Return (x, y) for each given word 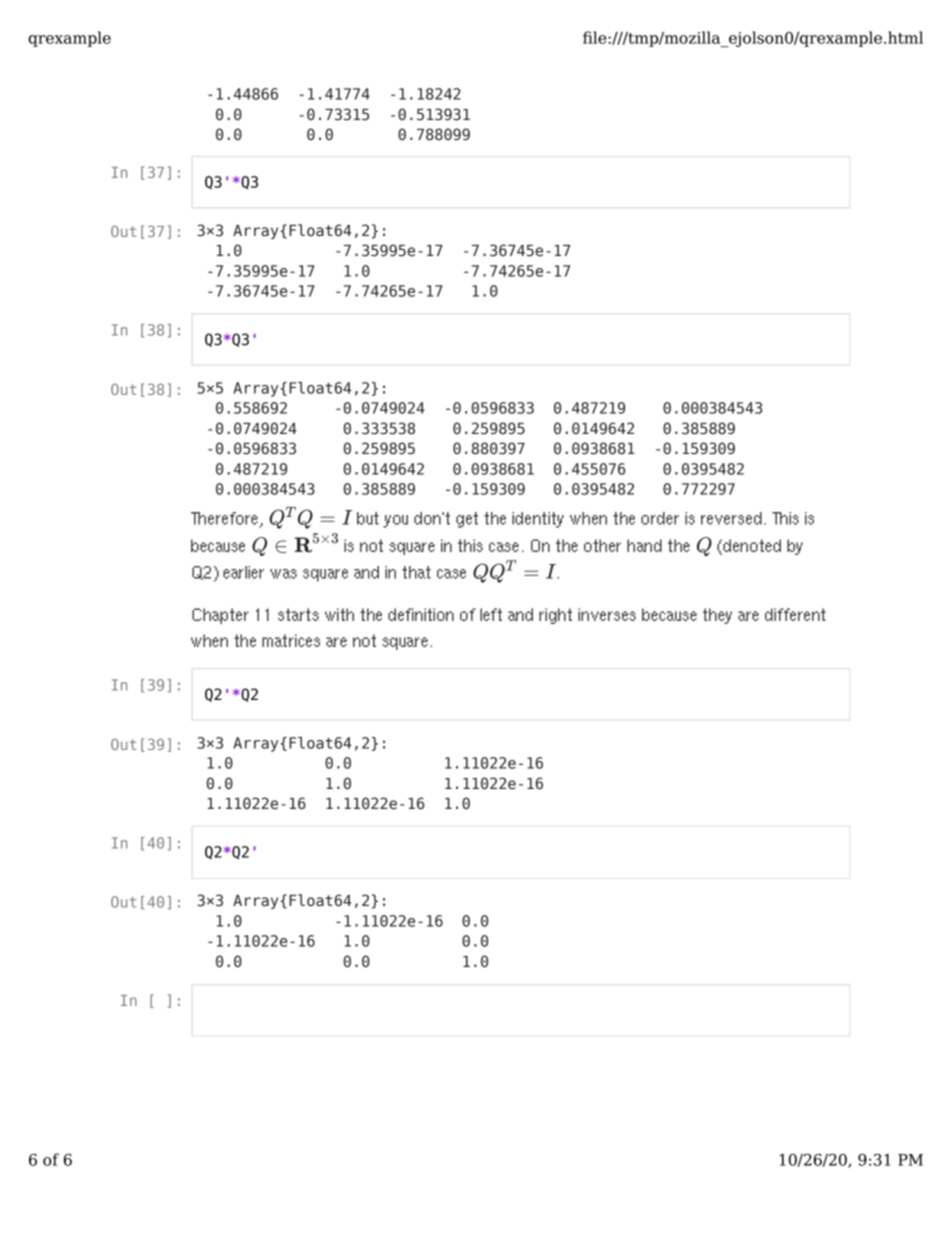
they (717, 616)
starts (298, 614)
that (416, 572)
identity (538, 520)
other (602, 545)
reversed (731, 518)
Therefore (225, 519)
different (795, 614)
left (491, 614)
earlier (243, 572)
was (283, 574)
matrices (291, 640)
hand (644, 545)
